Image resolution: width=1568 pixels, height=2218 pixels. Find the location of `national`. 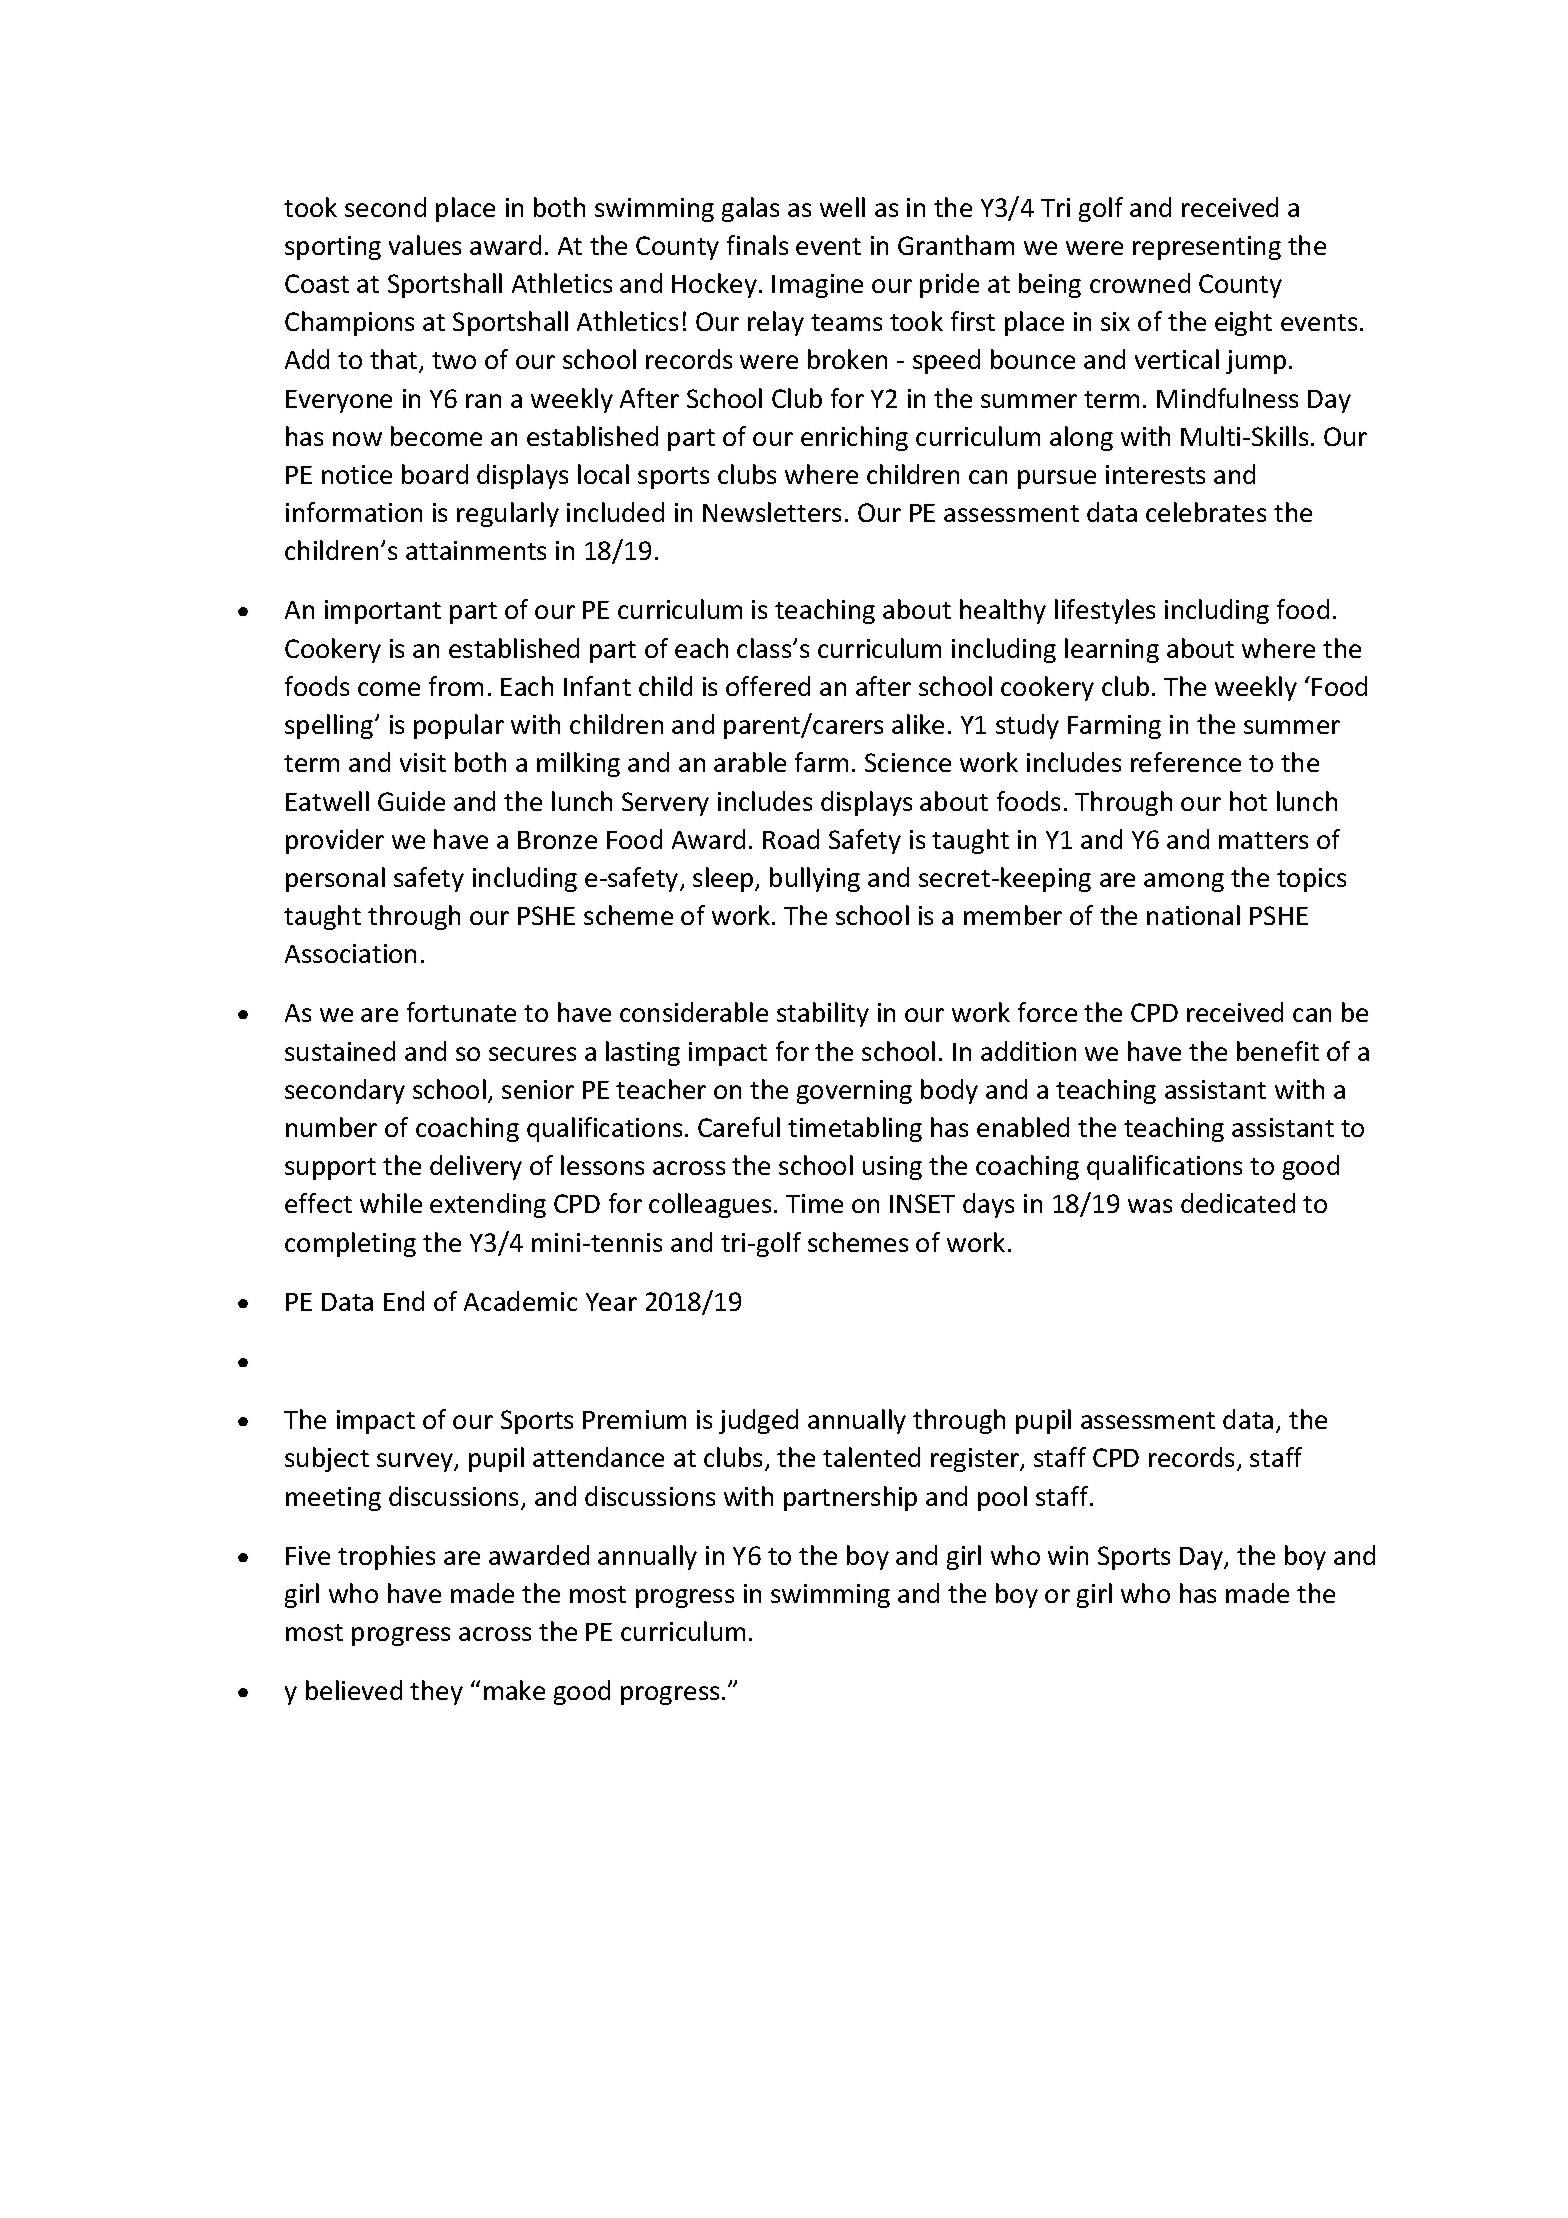

national is located at coordinates (1193, 915).
